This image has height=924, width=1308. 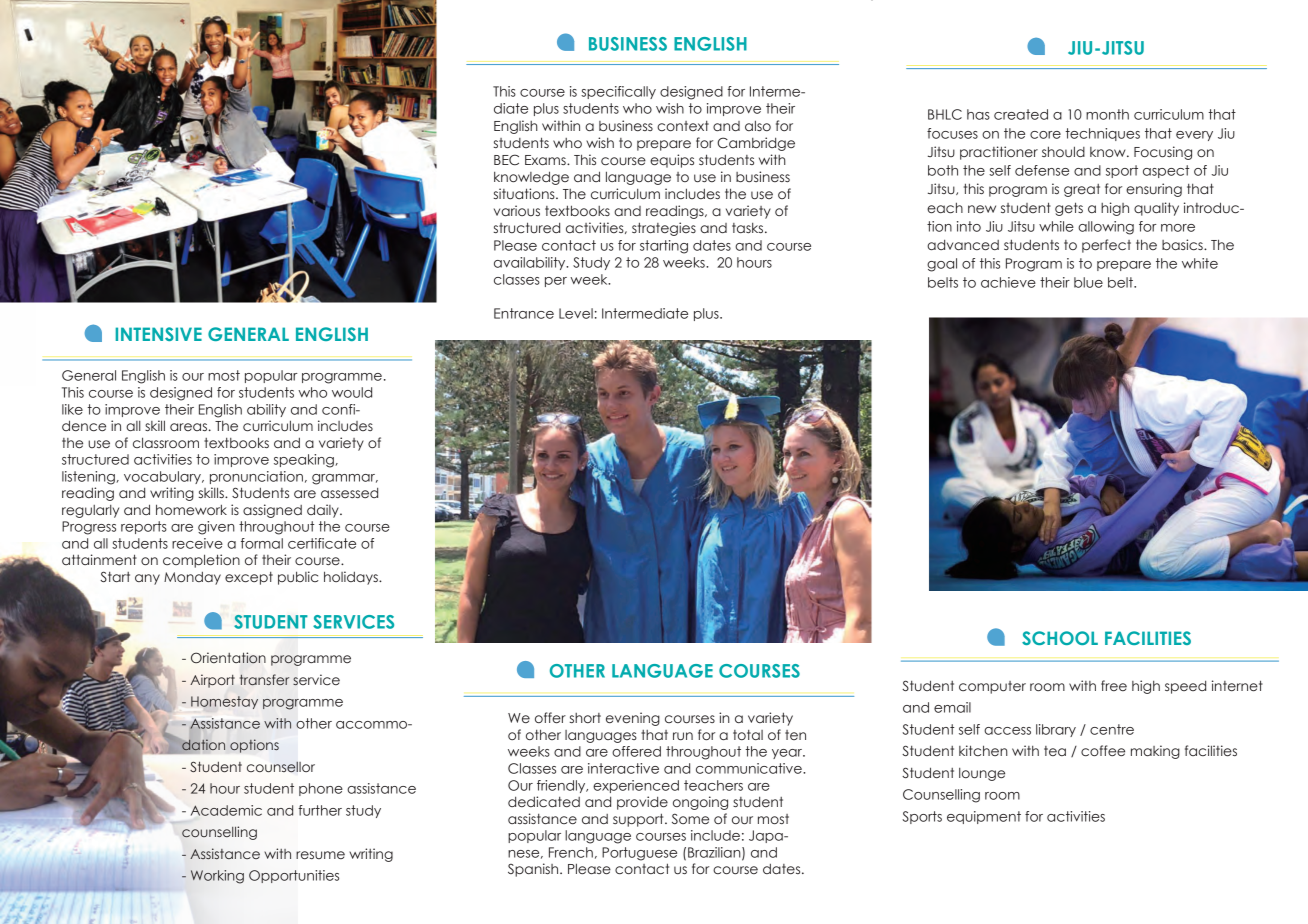 I want to click on Monday, so click(x=192, y=578).
